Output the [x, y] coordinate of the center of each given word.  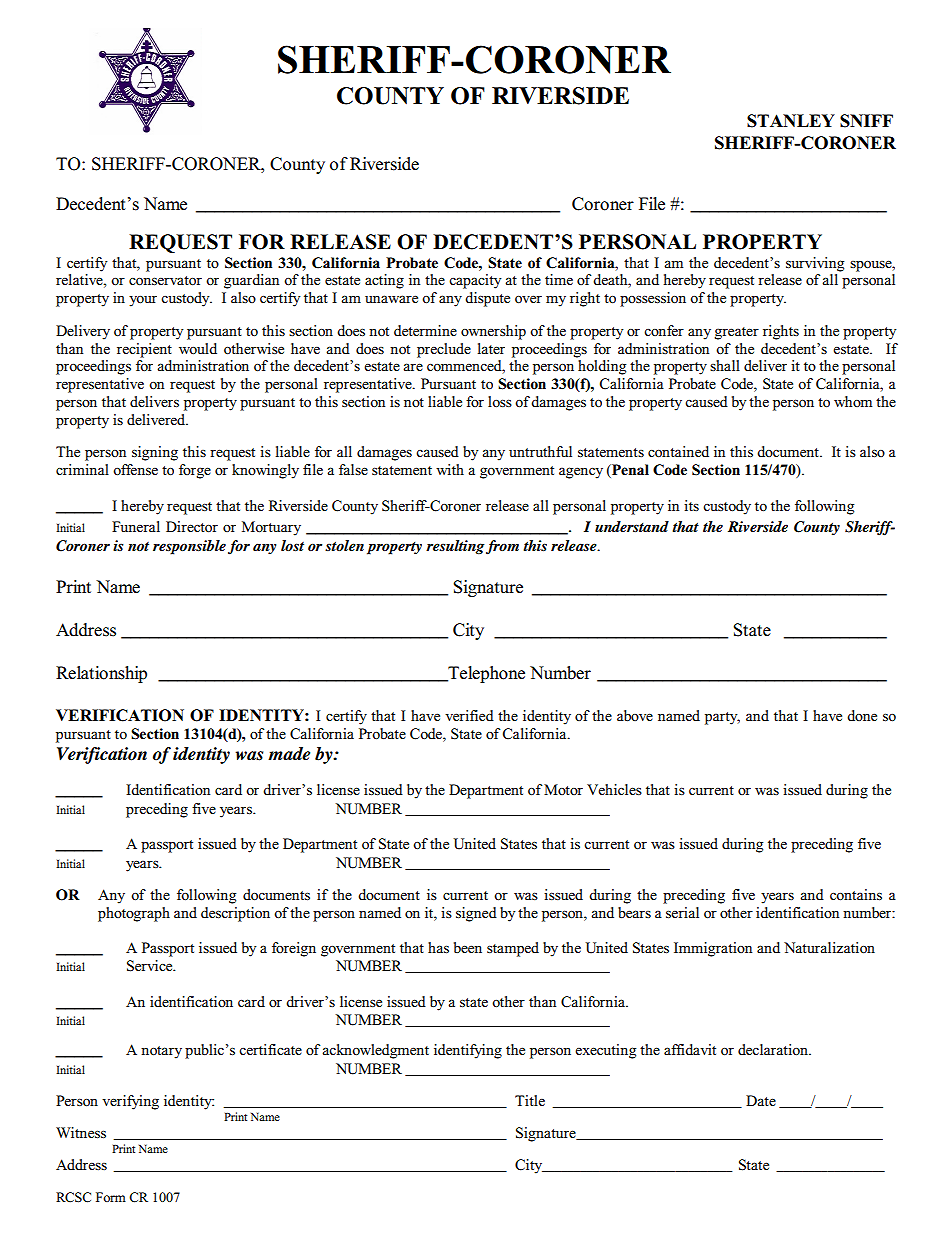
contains [856, 894]
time [559, 279]
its [691, 505]
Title [530, 1100]
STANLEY [791, 121]
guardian [251, 281]
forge [195, 471]
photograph [134, 914]
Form [111, 1197]
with [450, 469]
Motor [563, 789]
